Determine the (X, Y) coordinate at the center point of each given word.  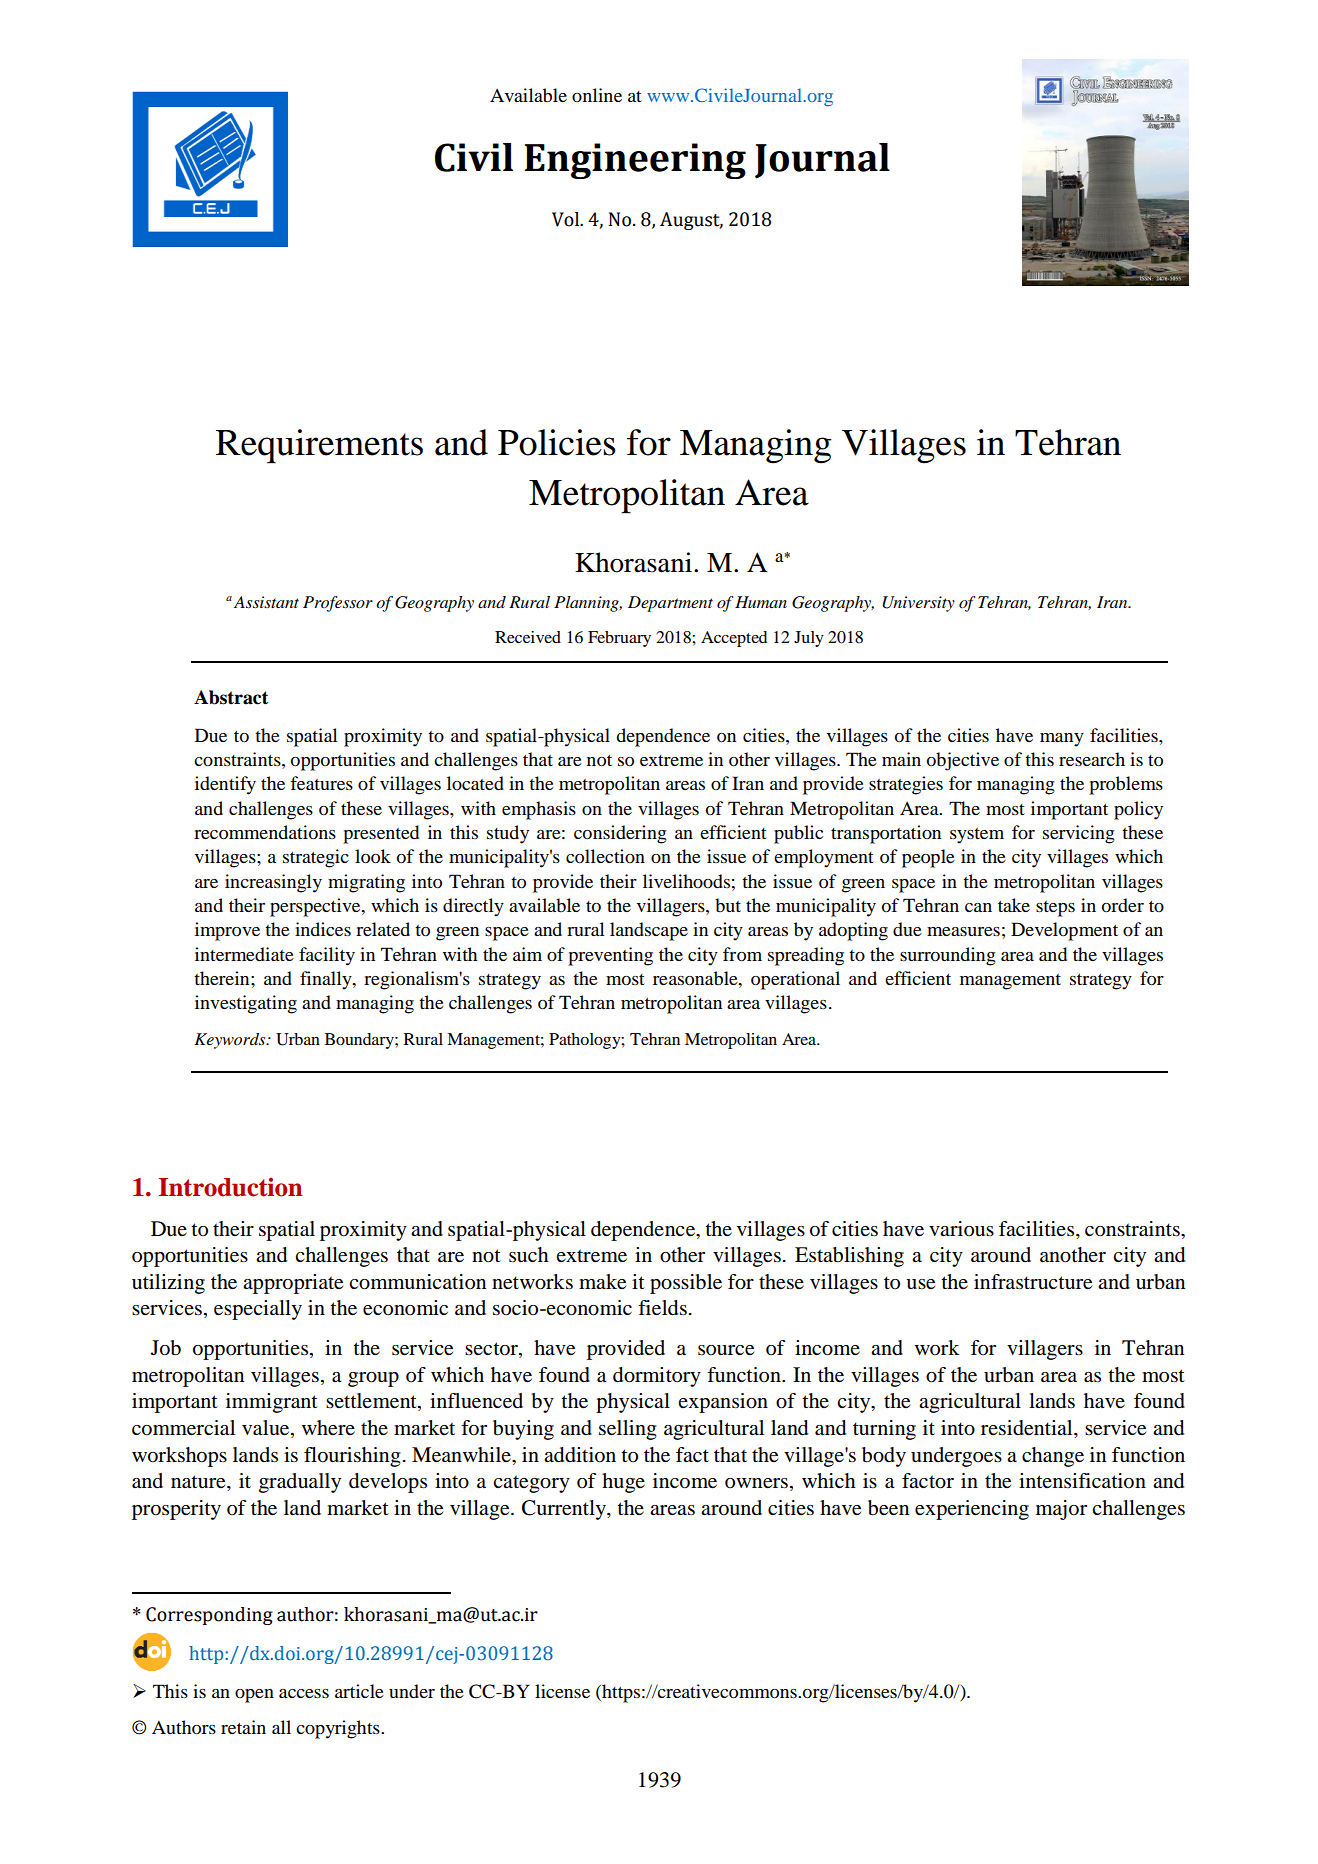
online (597, 95)
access (304, 1693)
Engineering (635, 161)
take (1014, 905)
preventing (610, 956)
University (918, 604)
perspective (316, 907)
